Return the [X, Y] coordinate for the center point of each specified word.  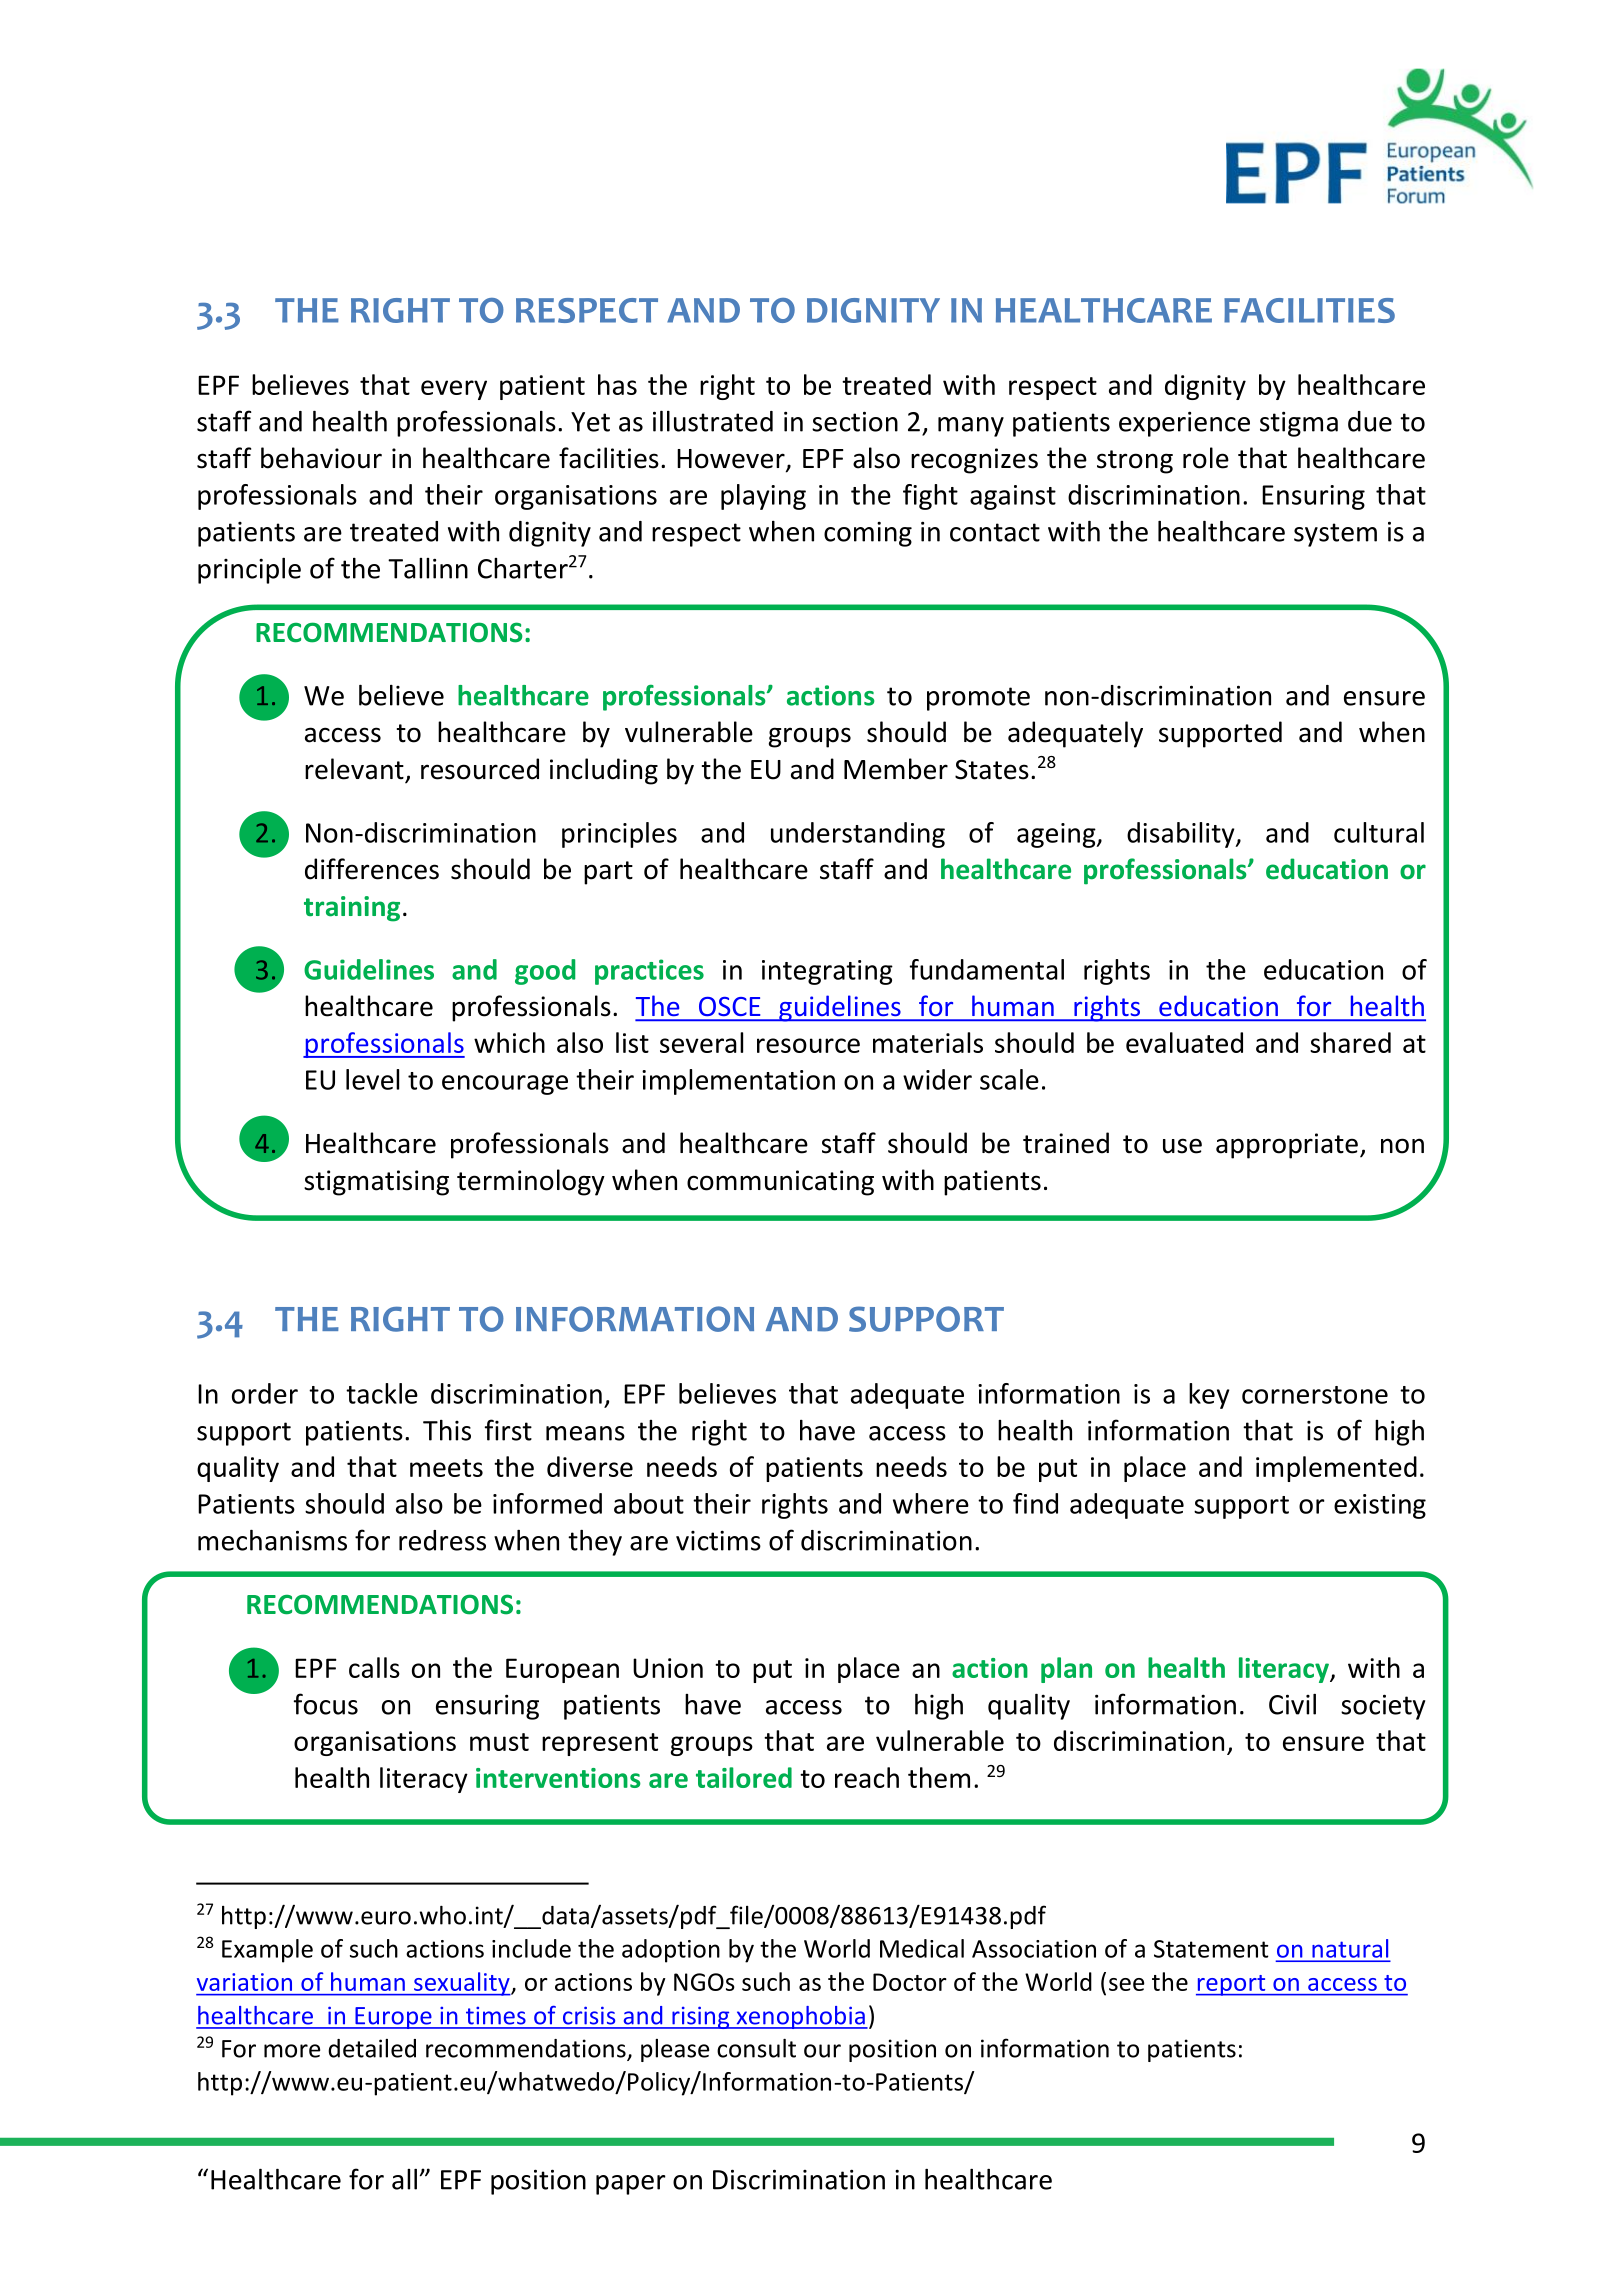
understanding [858, 835]
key [1209, 1396]
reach [867, 1777]
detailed [372, 2048]
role [1206, 458]
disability [1182, 835]
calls [374, 1667]
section [855, 421]
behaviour [321, 458]
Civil [1292, 1704]
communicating [780, 1183]
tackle [382, 1393]
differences [372, 869]
